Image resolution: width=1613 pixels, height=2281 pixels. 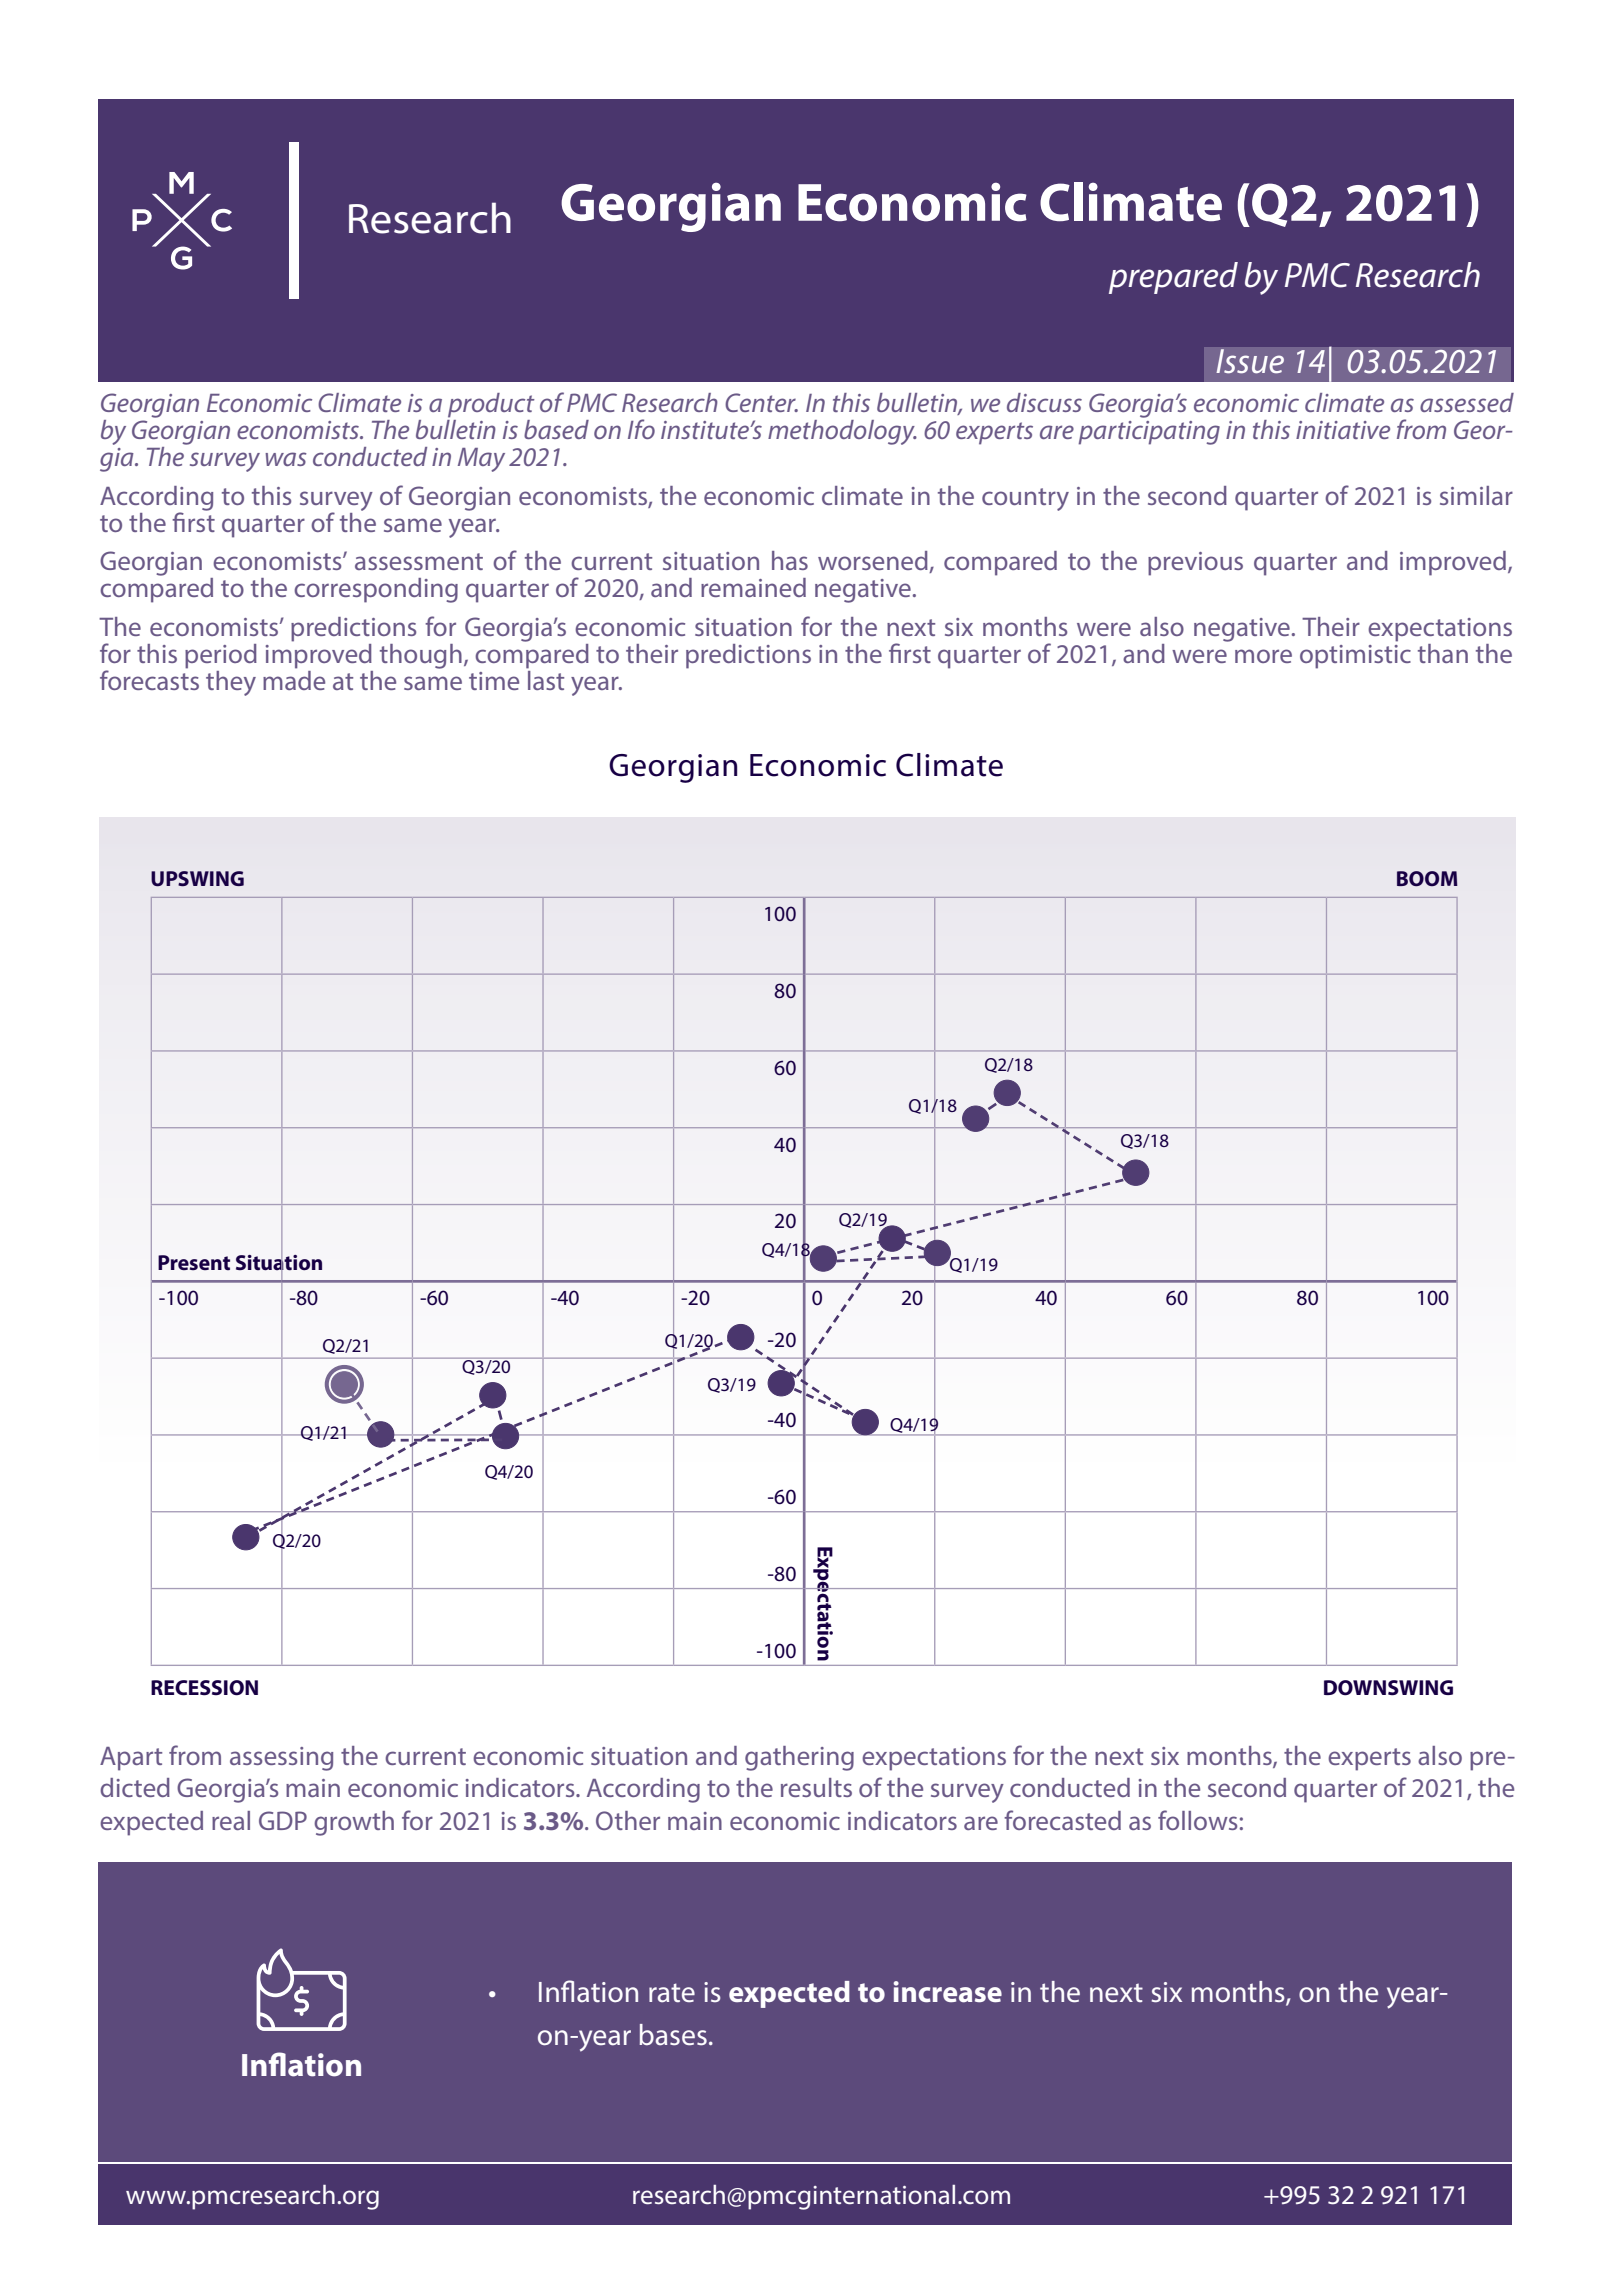 I want to click on rate, so click(x=672, y=1992).
